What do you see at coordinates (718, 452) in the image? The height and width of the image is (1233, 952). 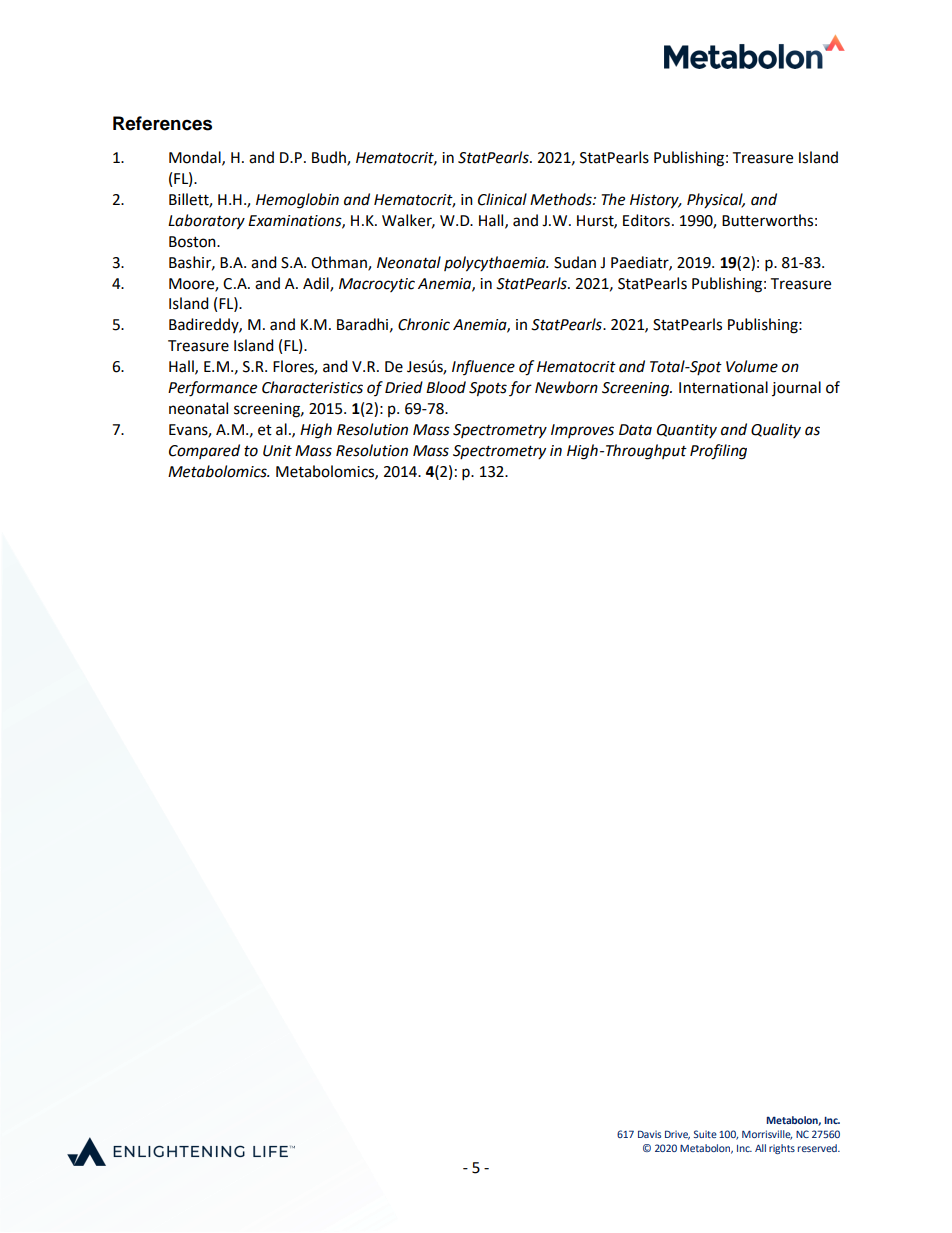 I see `Profiling` at bounding box center [718, 452].
